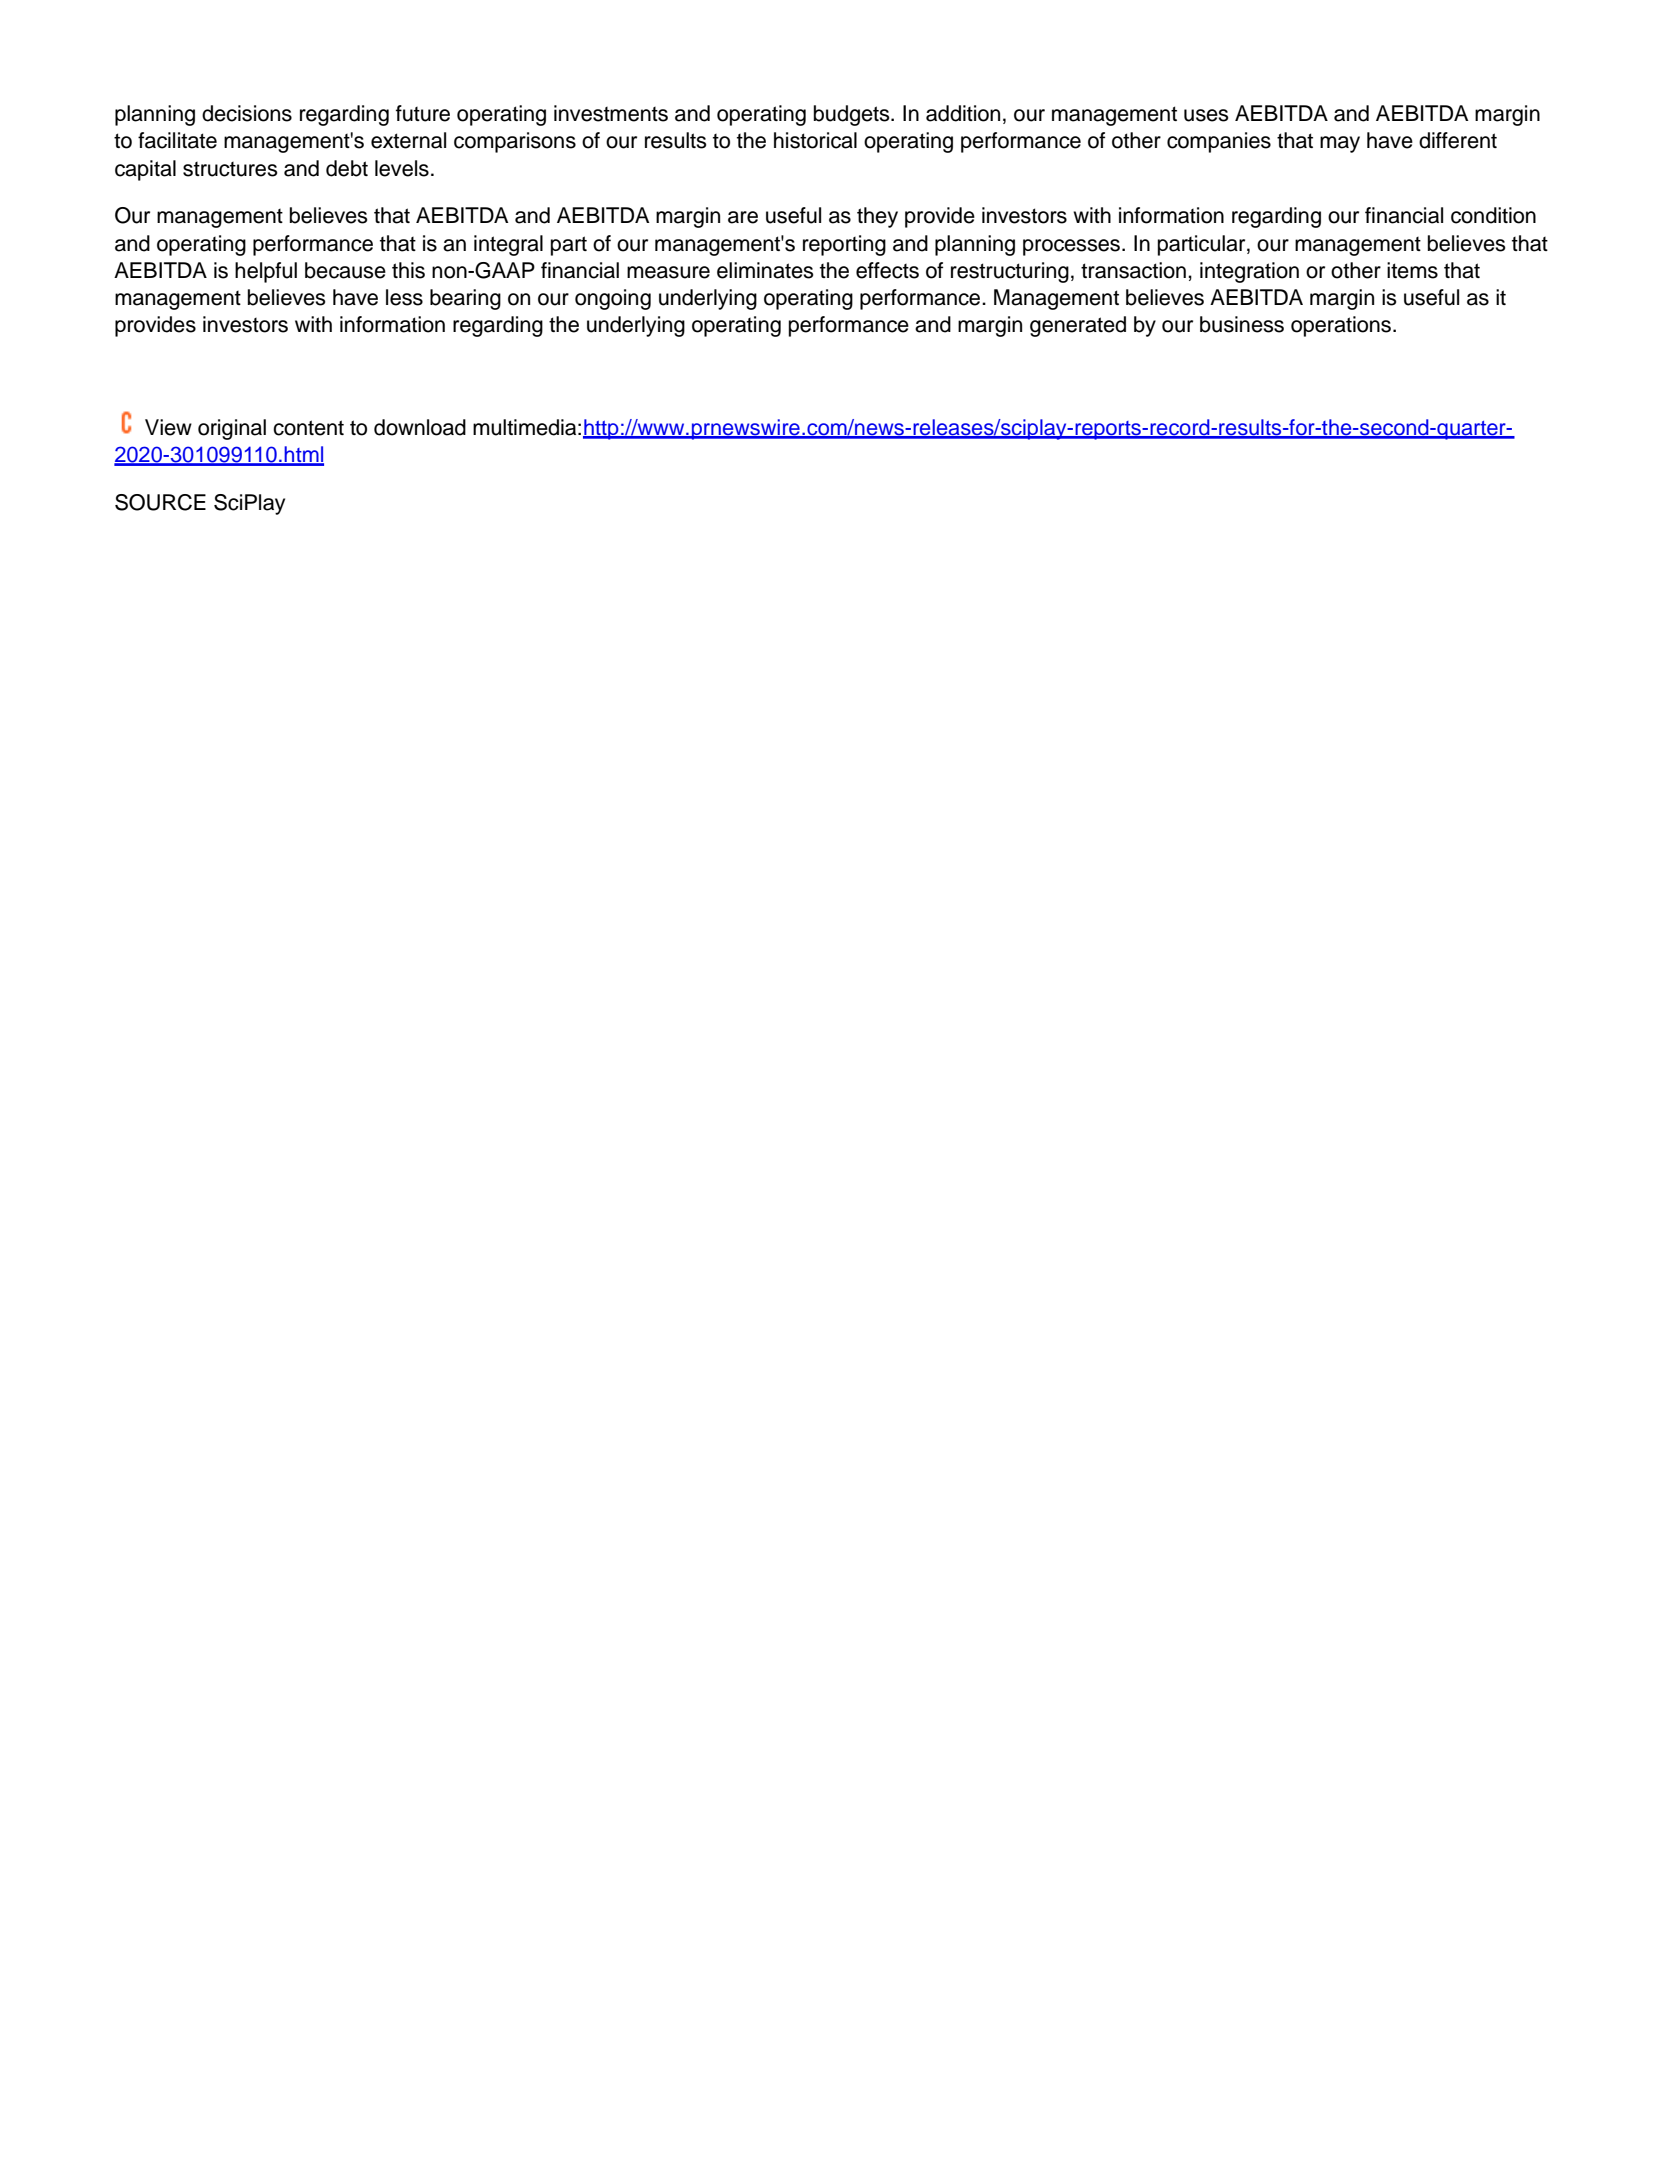  What do you see at coordinates (1342, 326) in the screenshot?
I see `operations` at bounding box center [1342, 326].
